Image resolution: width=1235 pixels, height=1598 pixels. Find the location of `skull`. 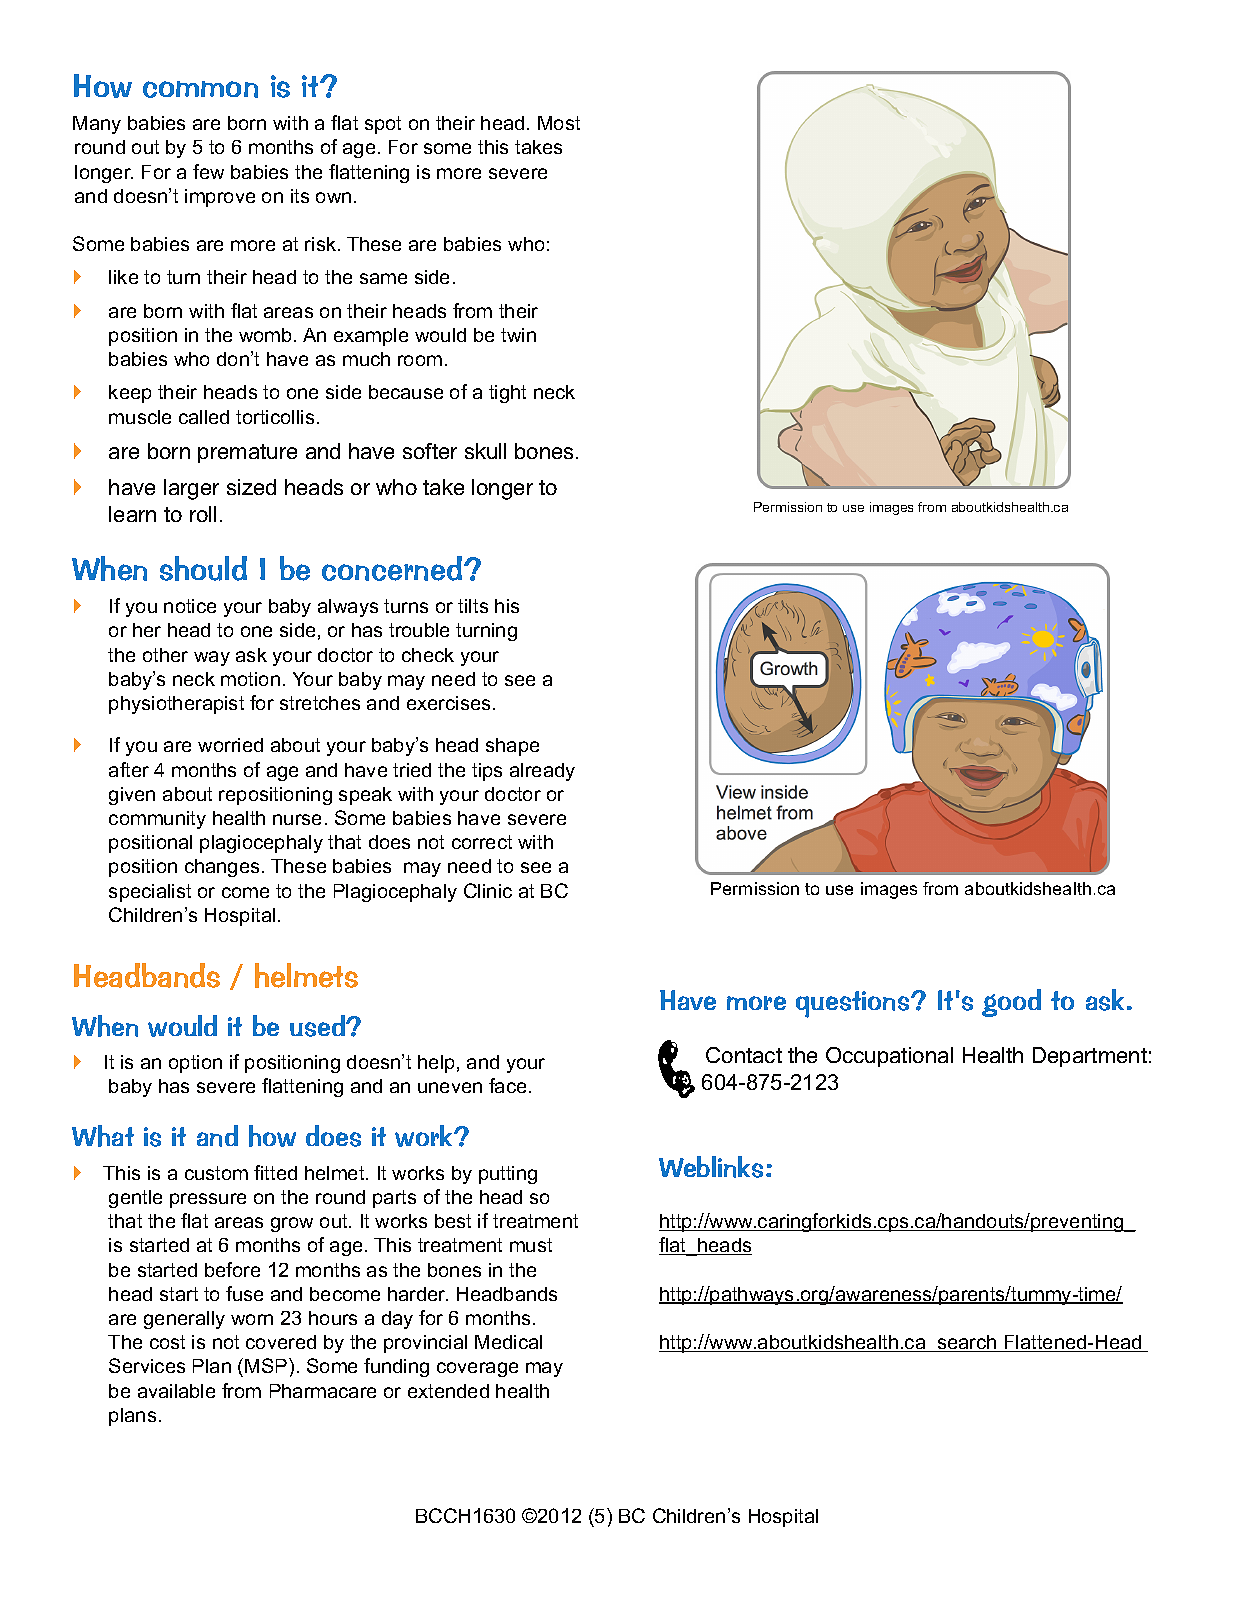

skull is located at coordinates (485, 451).
